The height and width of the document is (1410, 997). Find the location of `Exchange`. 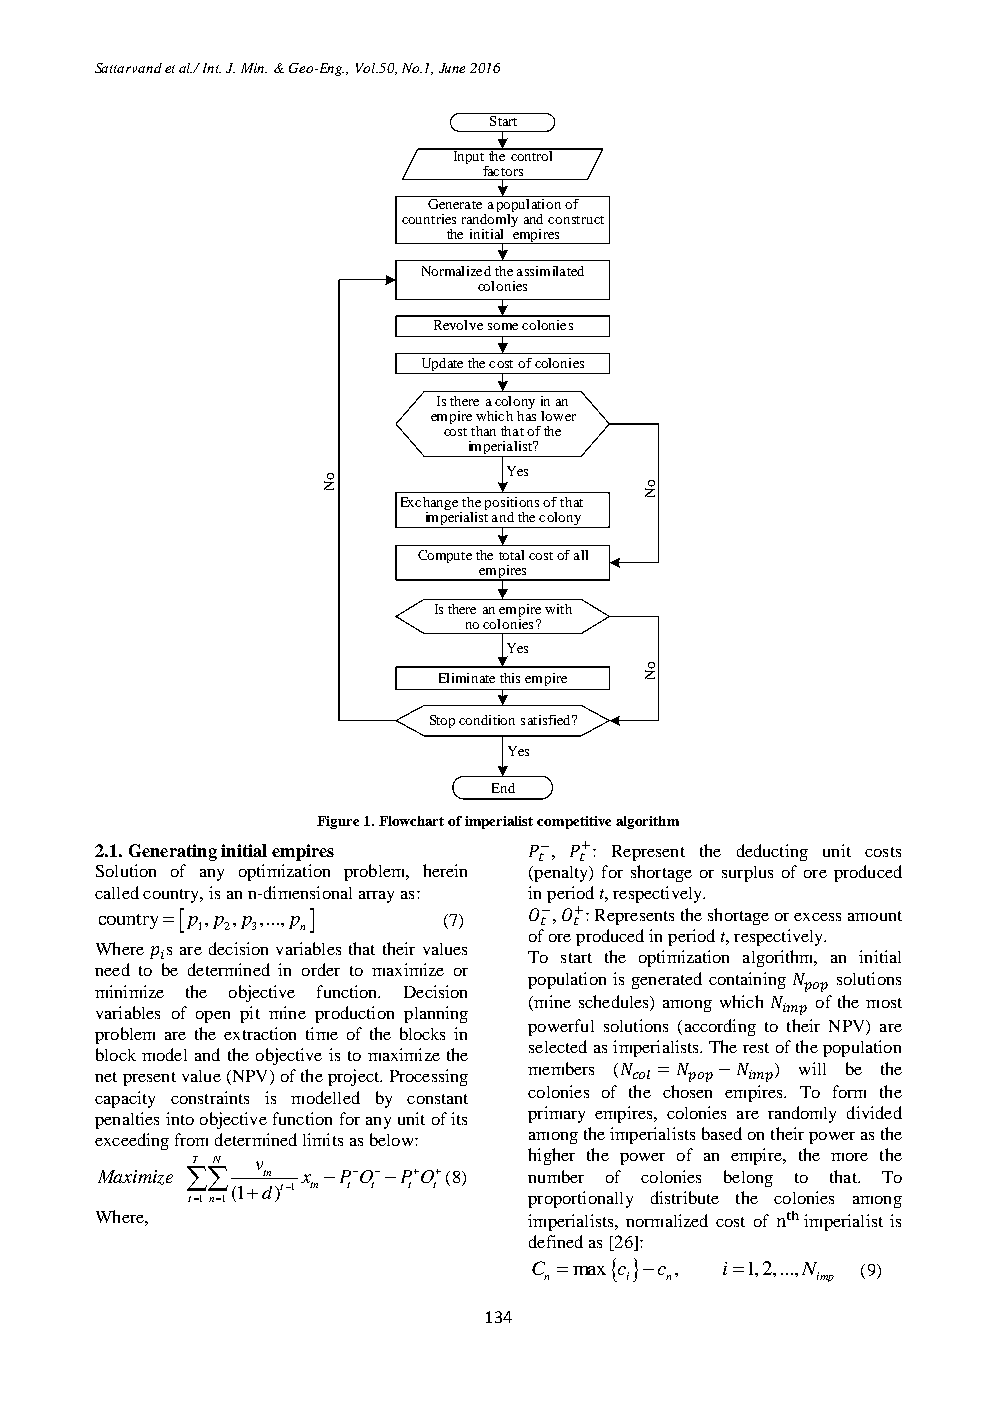

Exchange is located at coordinates (431, 505).
